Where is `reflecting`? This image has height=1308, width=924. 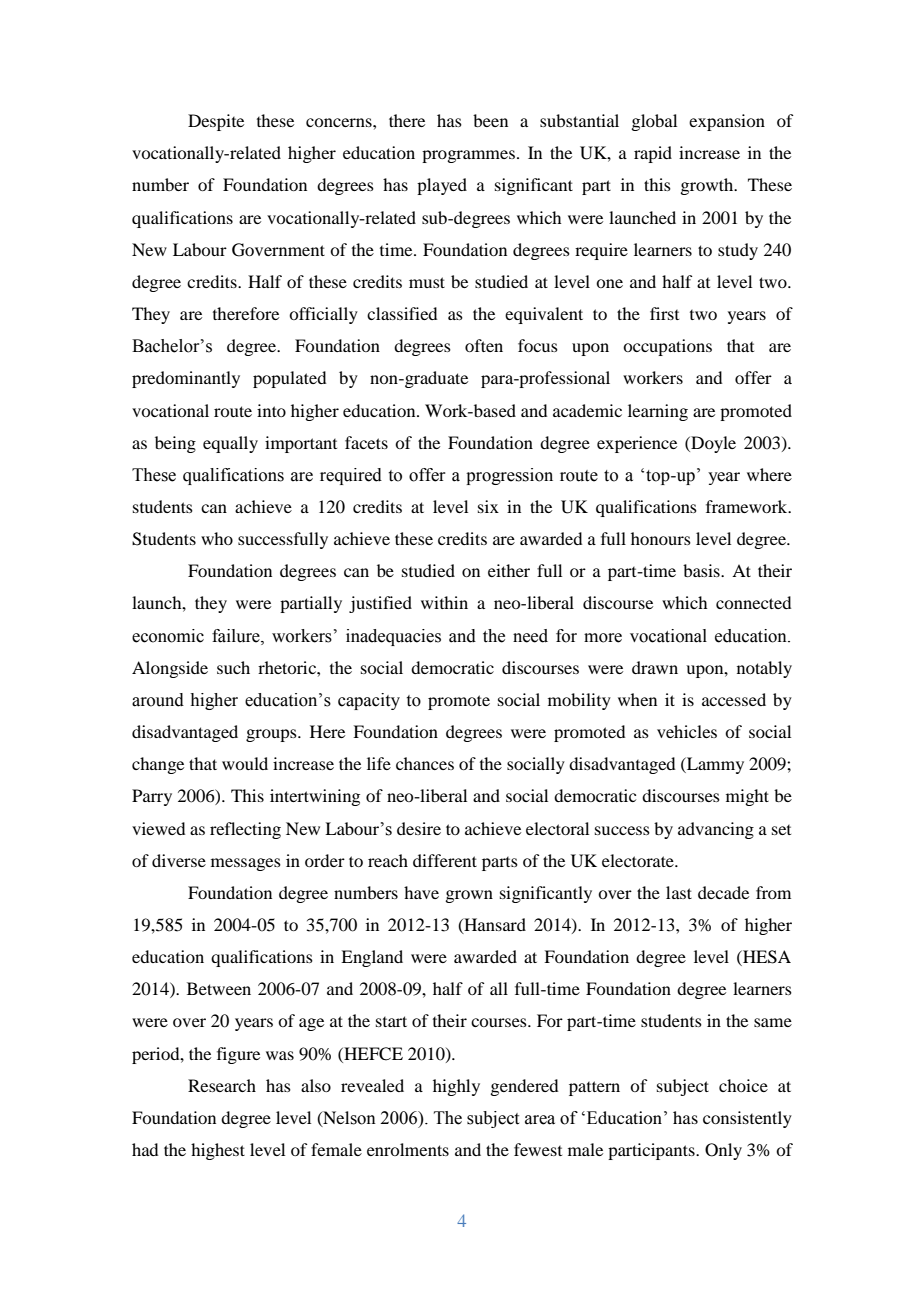
reflecting is located at coordinates (245, 830).
